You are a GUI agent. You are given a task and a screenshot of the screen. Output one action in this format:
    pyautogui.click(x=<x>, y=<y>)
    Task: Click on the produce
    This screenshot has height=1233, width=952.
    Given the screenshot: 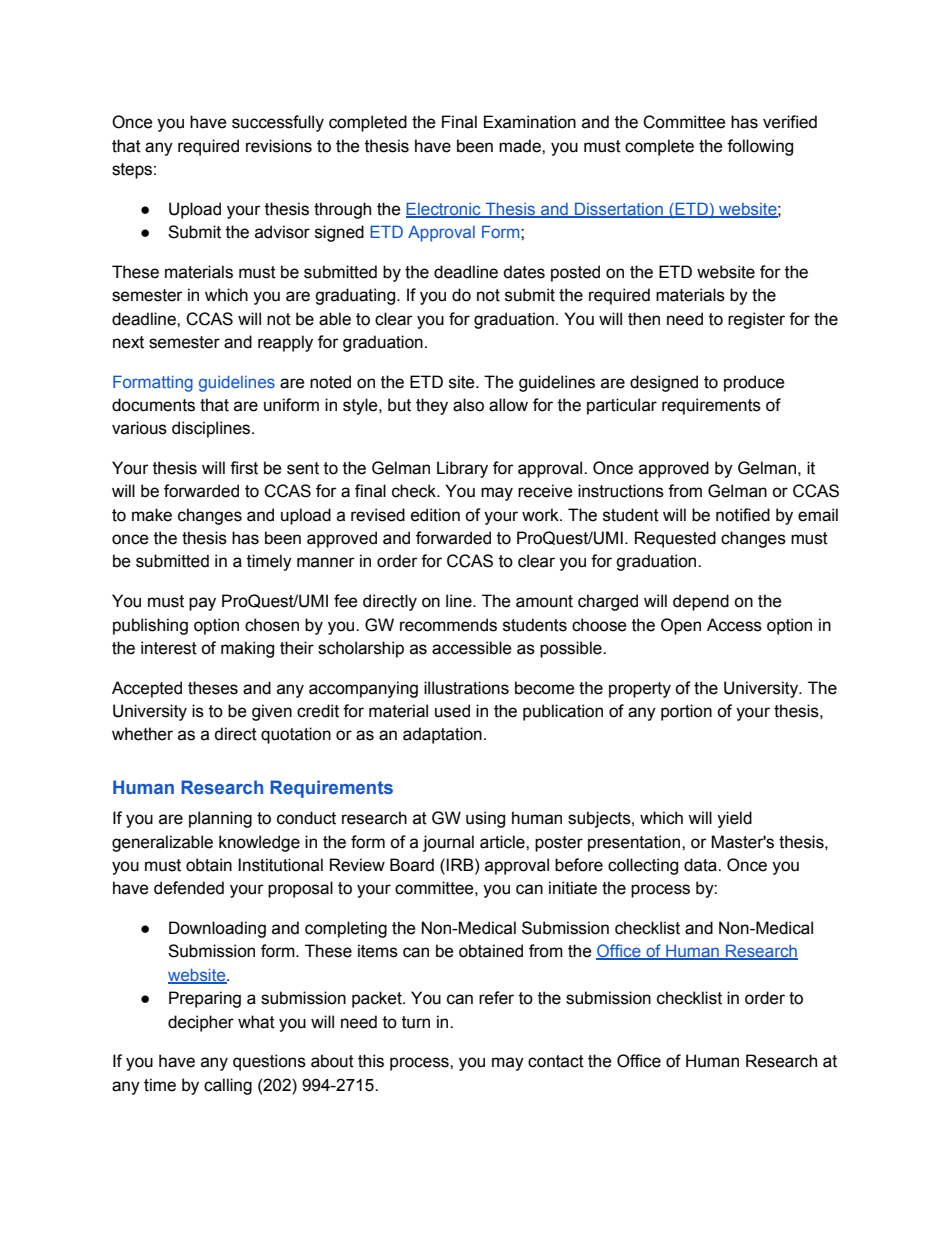 What is the action you would take?
    pyautogui.click(x=754, y=383)
